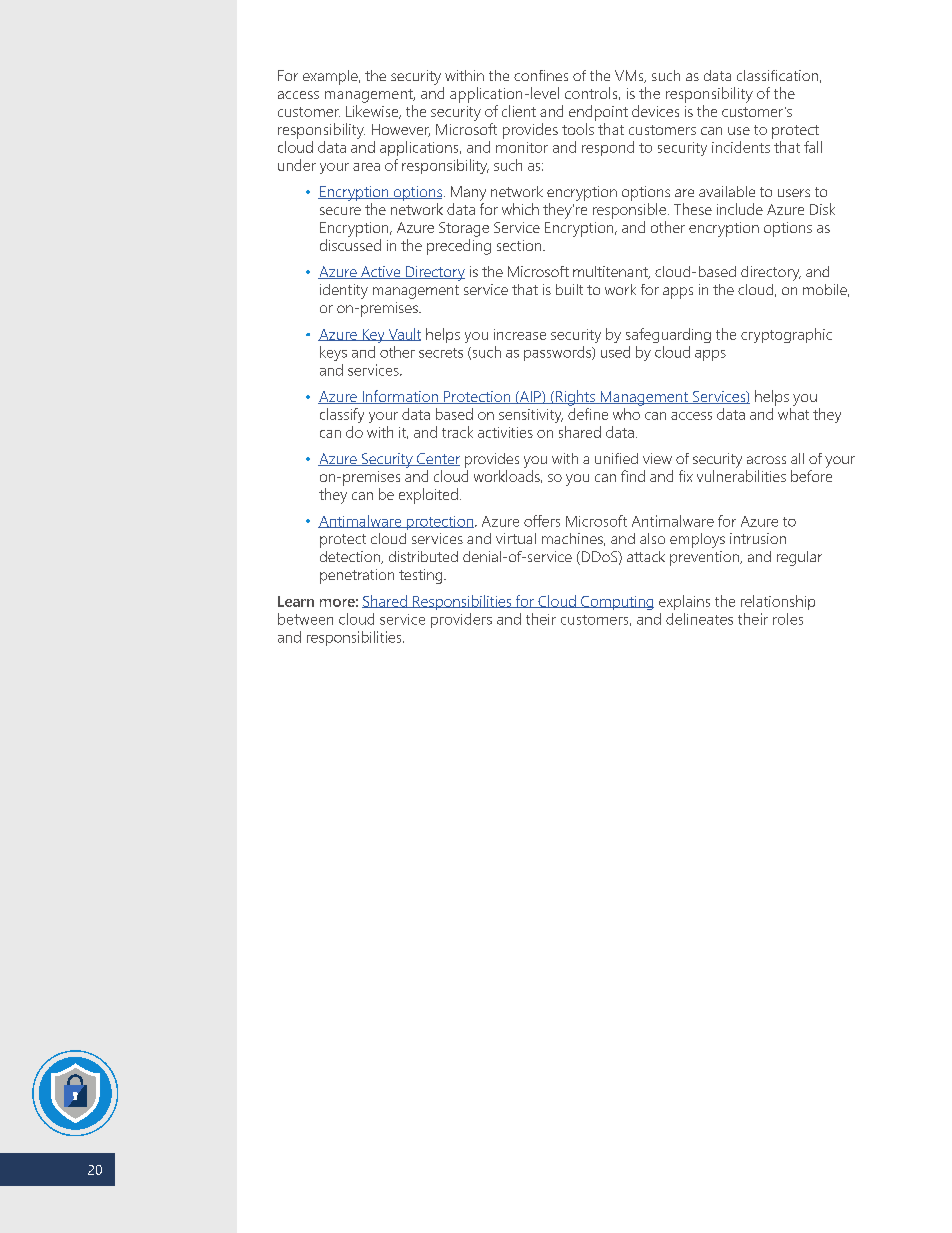 This screenshot has width=952, height=1233. I want to click on Computing, so click(616, 603).
